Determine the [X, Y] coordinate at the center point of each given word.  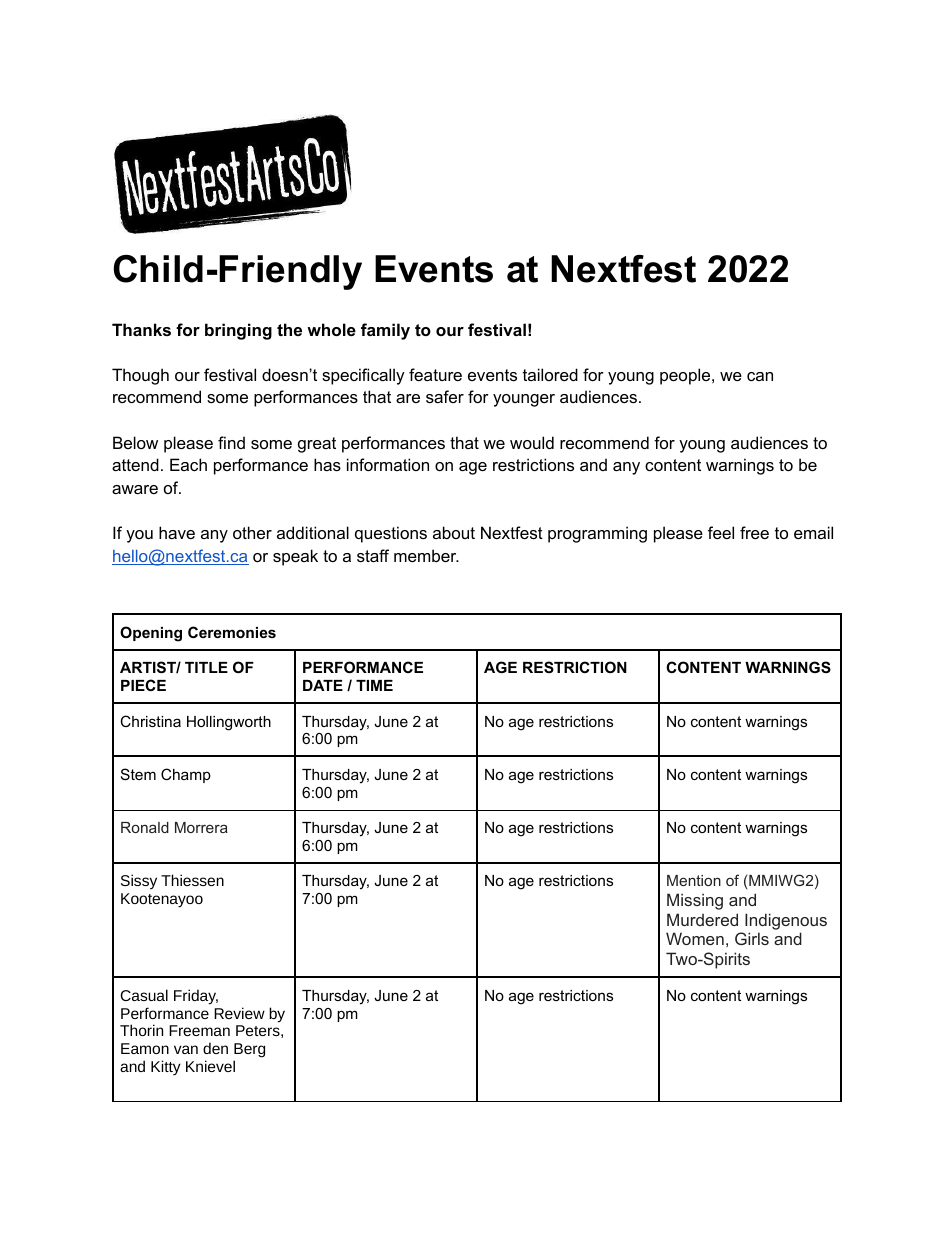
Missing [695, 901]
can [760, 376]
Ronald [145, 827]
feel [721, 532]
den [215, 1048]
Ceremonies [232, 632]
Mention [694, 880]
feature [435, 374]
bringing [238, 331]
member [426, 555]
